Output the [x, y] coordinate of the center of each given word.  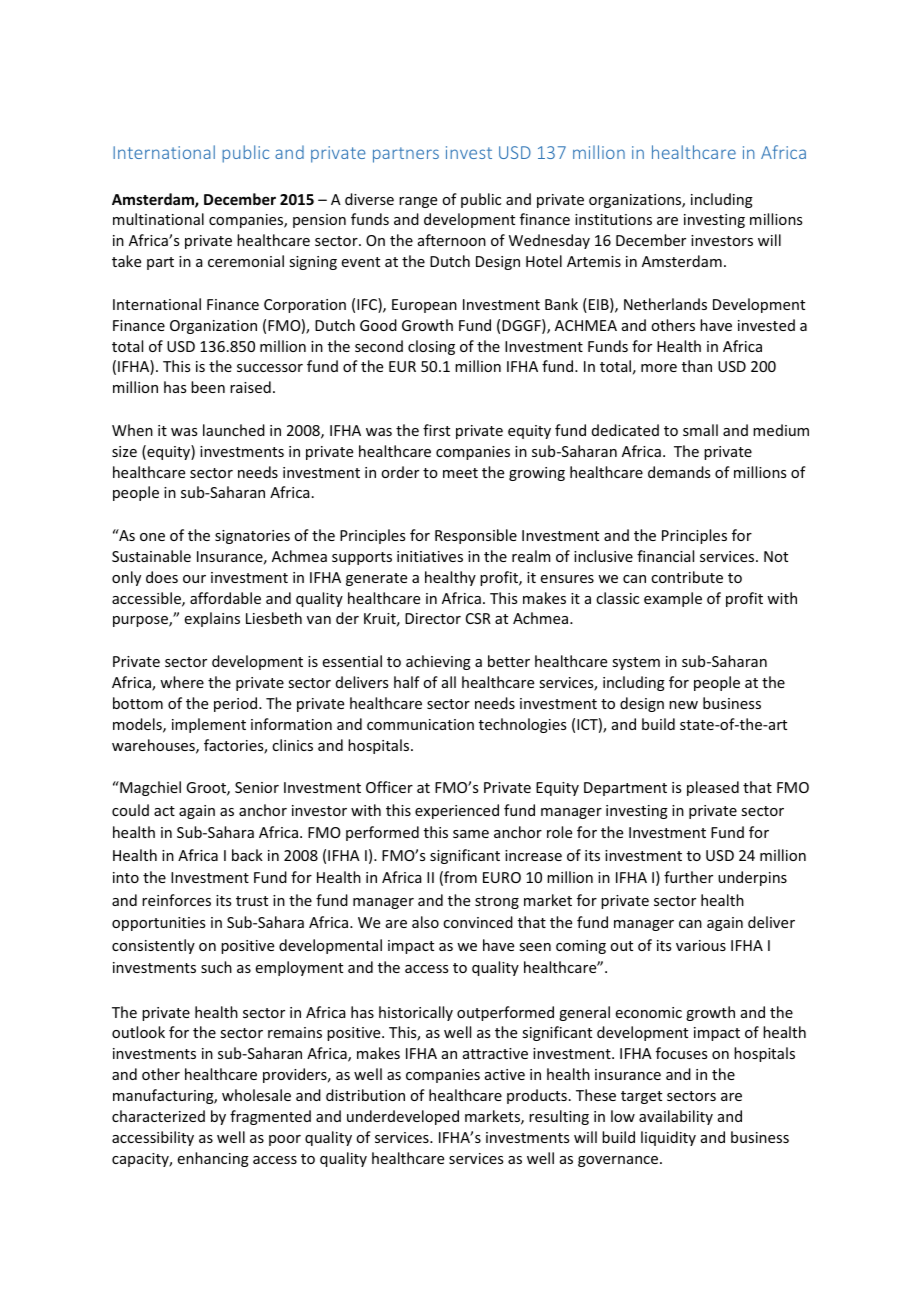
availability [676, 1117]
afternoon [452, 240]
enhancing [213, 1159]
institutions [613, 219]
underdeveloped [403, 1117]
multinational [158, 219]
